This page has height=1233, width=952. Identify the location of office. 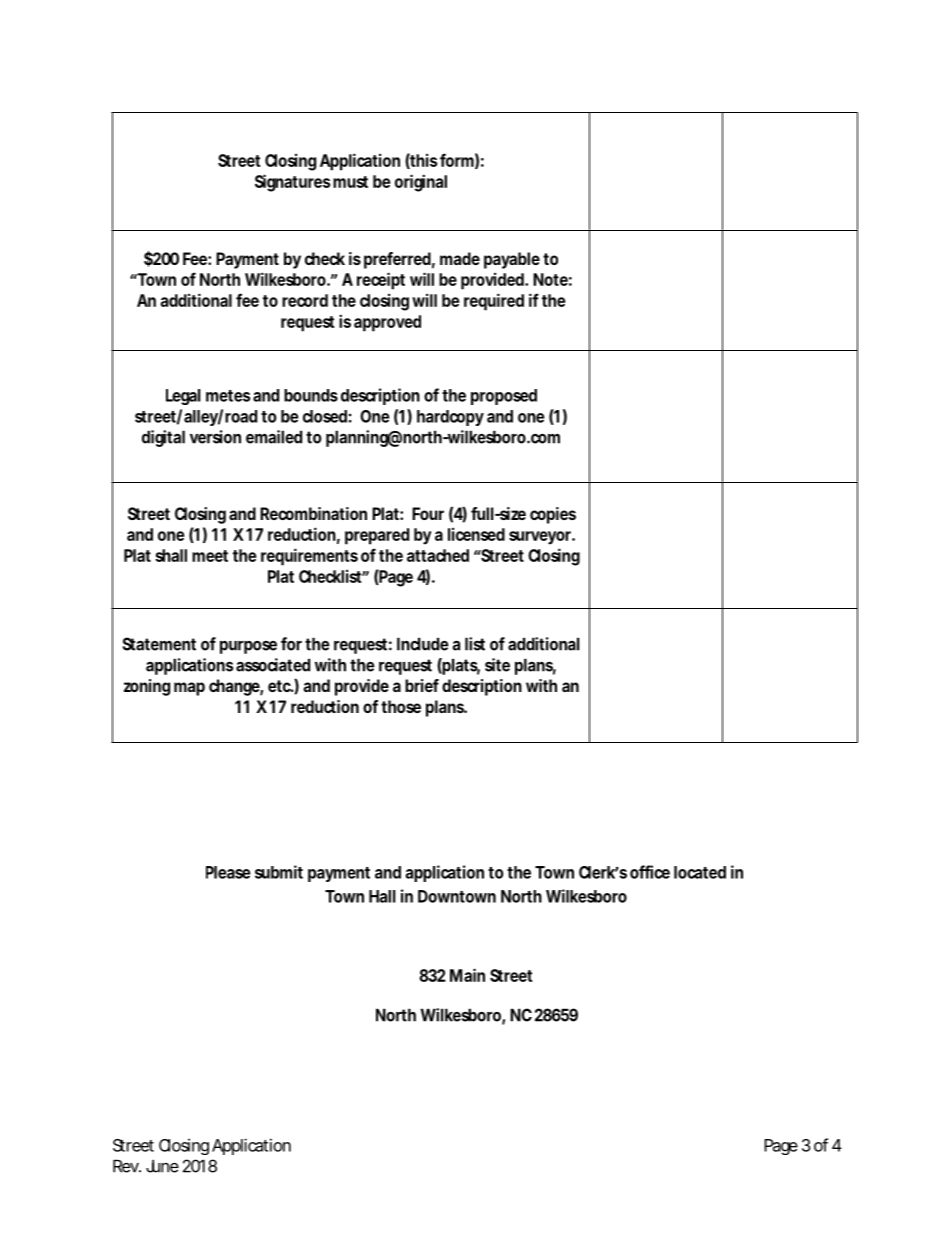
(650, 872).
